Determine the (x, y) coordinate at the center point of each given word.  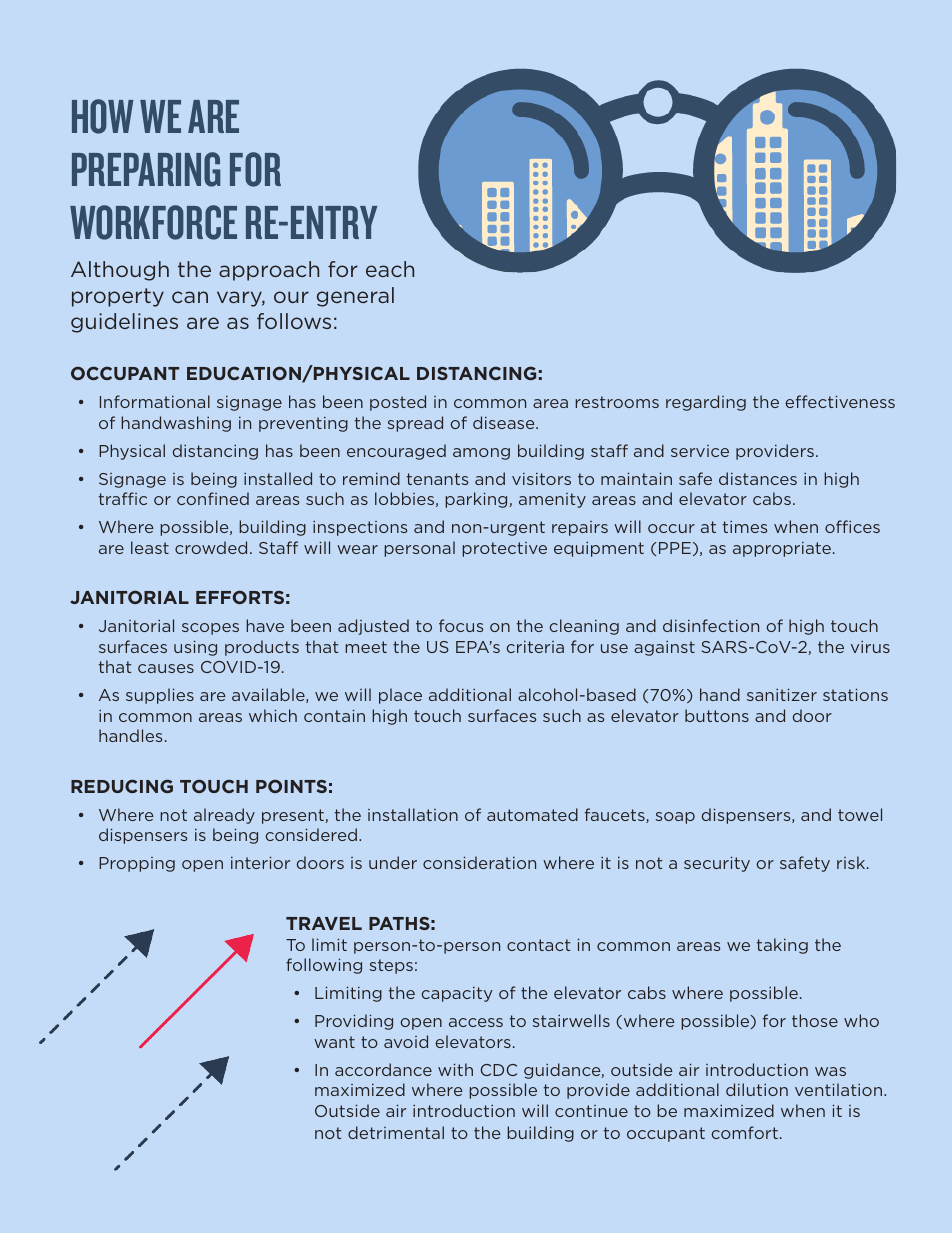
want (334, 1042)
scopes (210, 629)
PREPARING (146, 169)
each (390, 269)
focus (461, 625)
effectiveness (840, 401)
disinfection (711, 625)
